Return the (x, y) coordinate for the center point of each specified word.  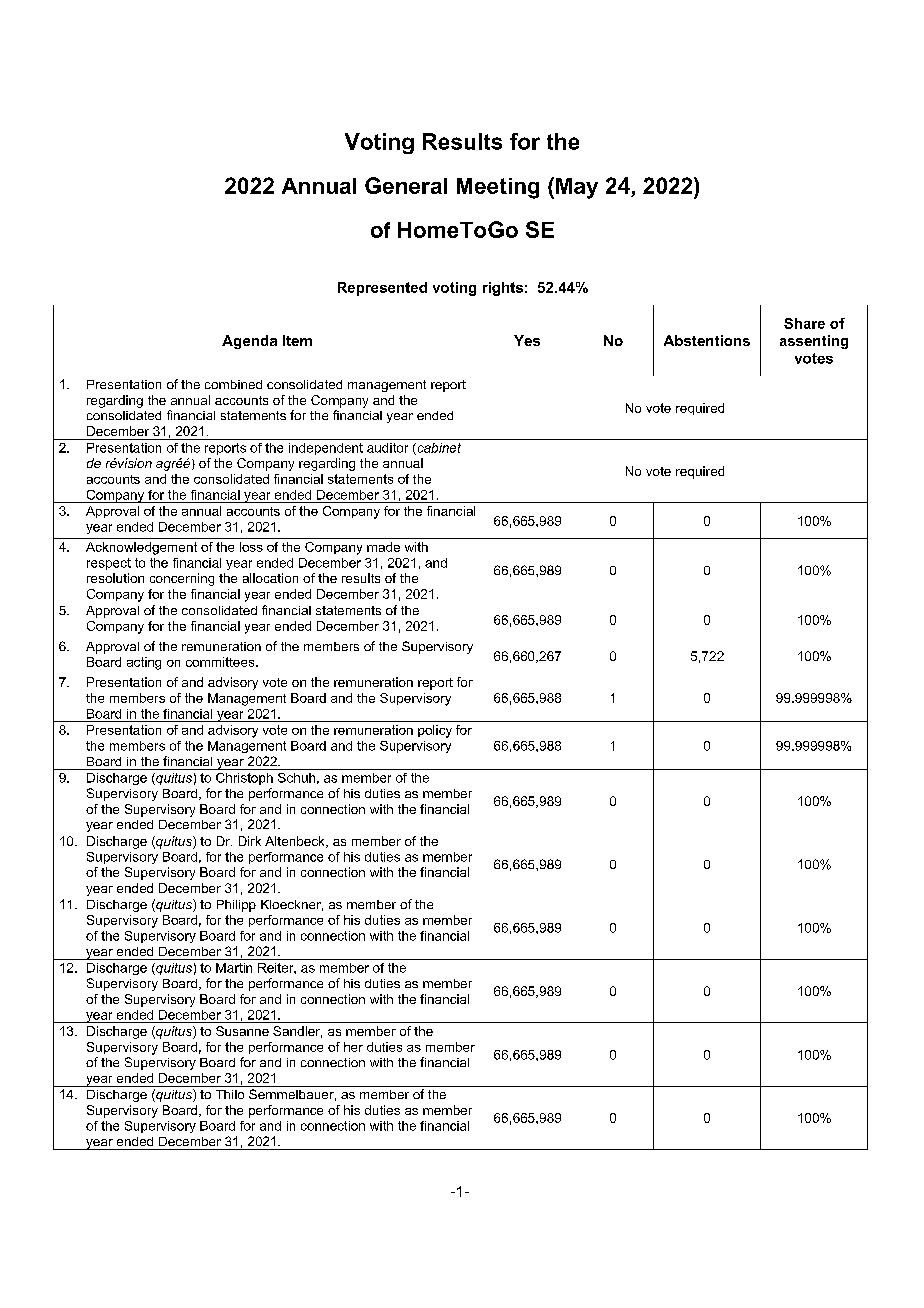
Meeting (498, 188)
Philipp (236, 906)
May (577, 188)
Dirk (250, 841)
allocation (270, 578)
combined (233, 384)
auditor (387, 448)
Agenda (249, 342)
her (353, 1047)
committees (221, 662)
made (383, 547)
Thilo (230, 1094)
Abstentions (707, 340)
